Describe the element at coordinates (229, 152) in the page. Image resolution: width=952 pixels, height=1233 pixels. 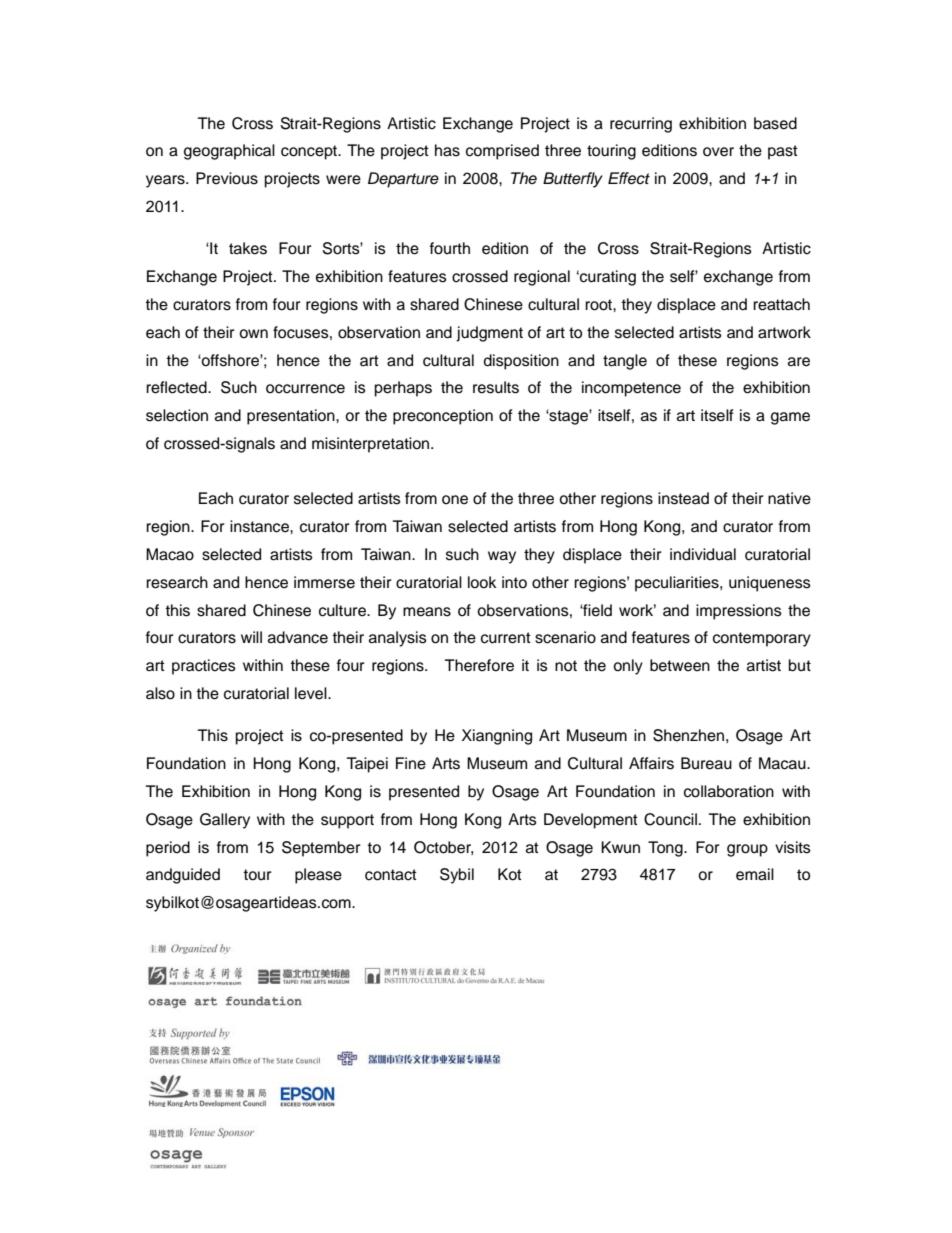
I see `geographical` at that location.
